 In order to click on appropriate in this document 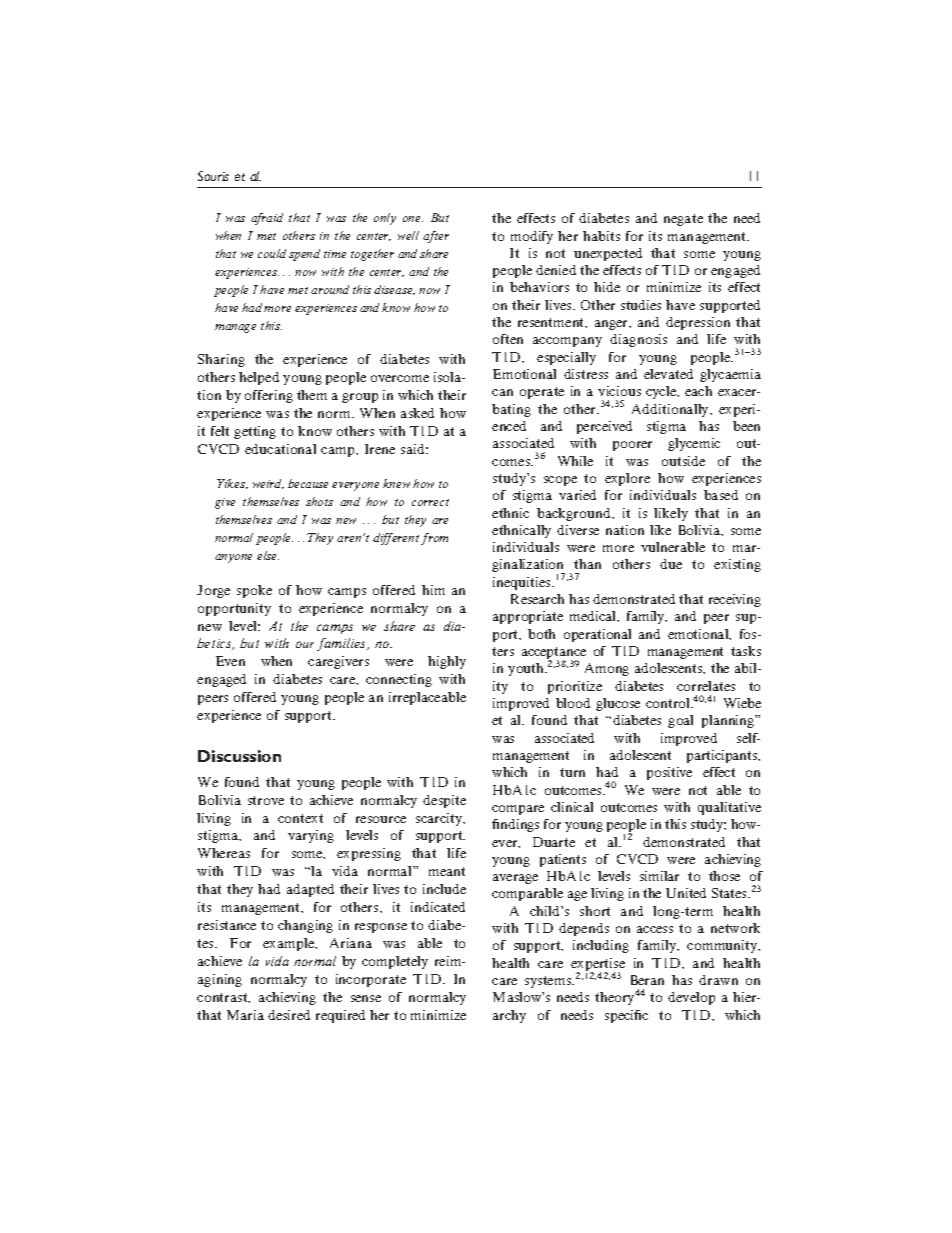, I will do `click(528, 617)`.
